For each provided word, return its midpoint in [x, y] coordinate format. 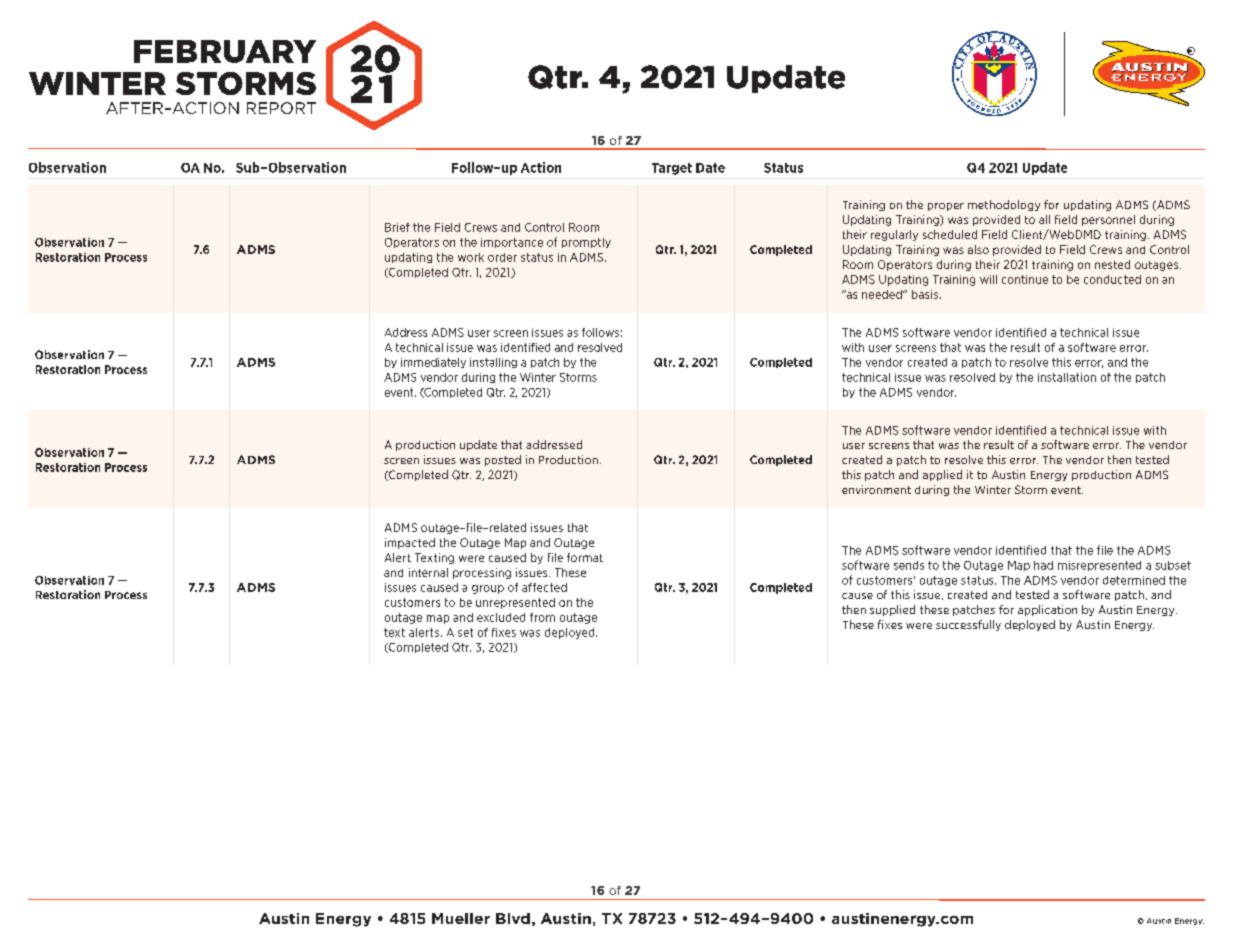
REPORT [281, 108]
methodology [1004, 205]
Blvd [513, 918]
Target [672, 169]
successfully [968, 625]
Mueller [461, 918]
